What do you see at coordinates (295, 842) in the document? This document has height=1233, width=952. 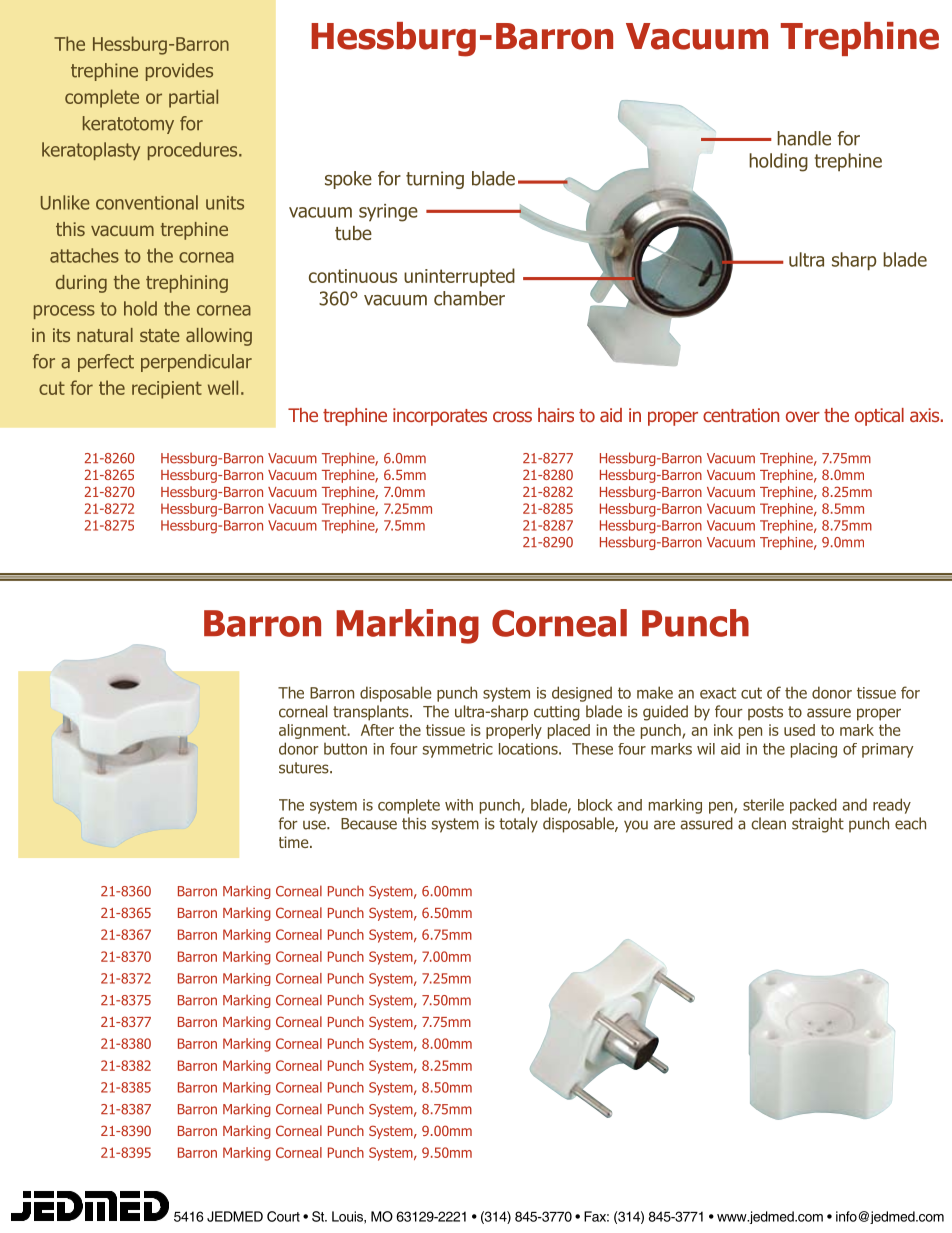 I see `time` at bounding box center [295, 842].
